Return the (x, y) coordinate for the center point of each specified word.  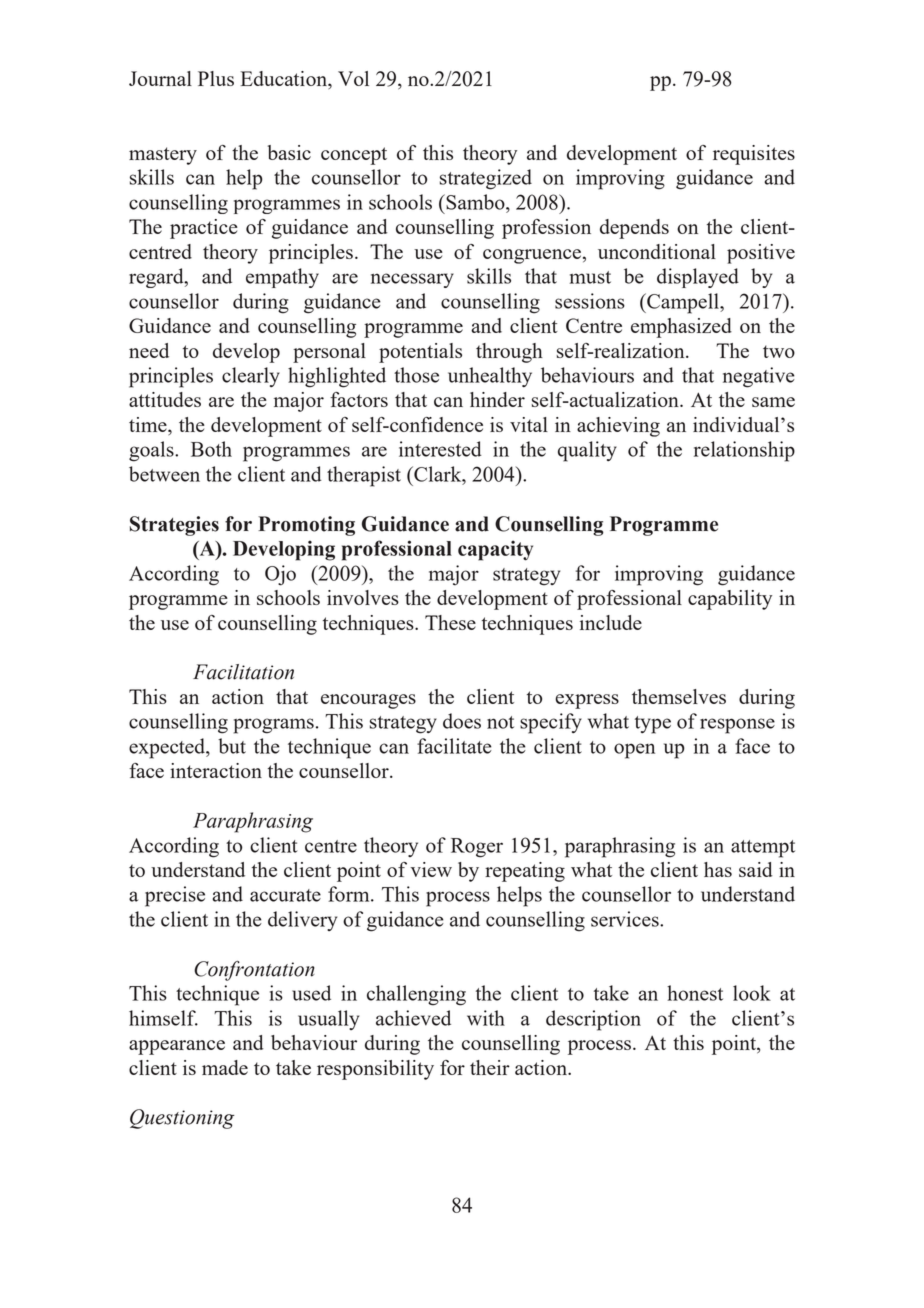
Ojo (280, 575)
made (225, 1067)
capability (730, 600)
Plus (216, 78)
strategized (486, 179)
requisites (754, 155)
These (450, 622)
